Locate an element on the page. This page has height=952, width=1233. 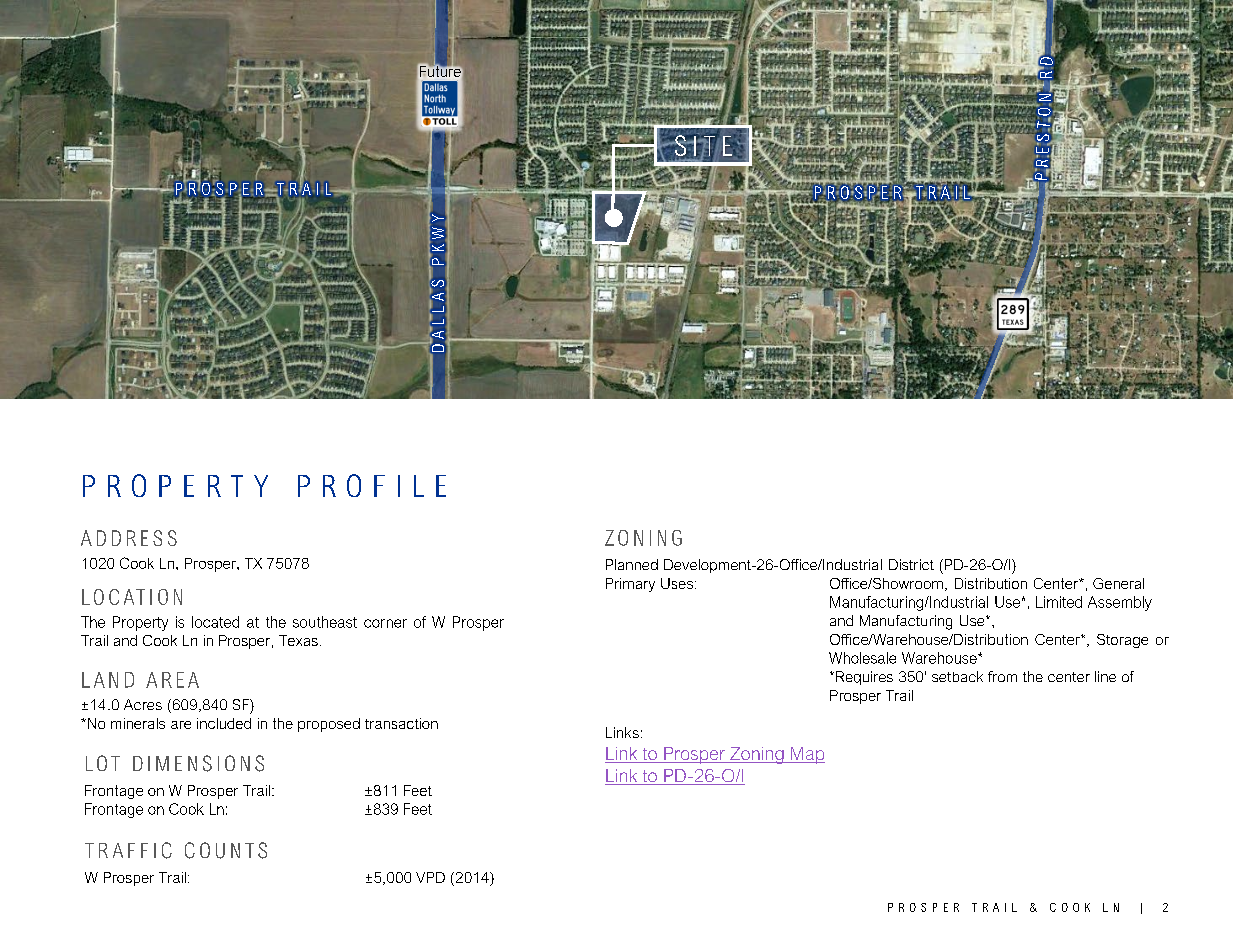
District is located at coordinates (911, 564).
